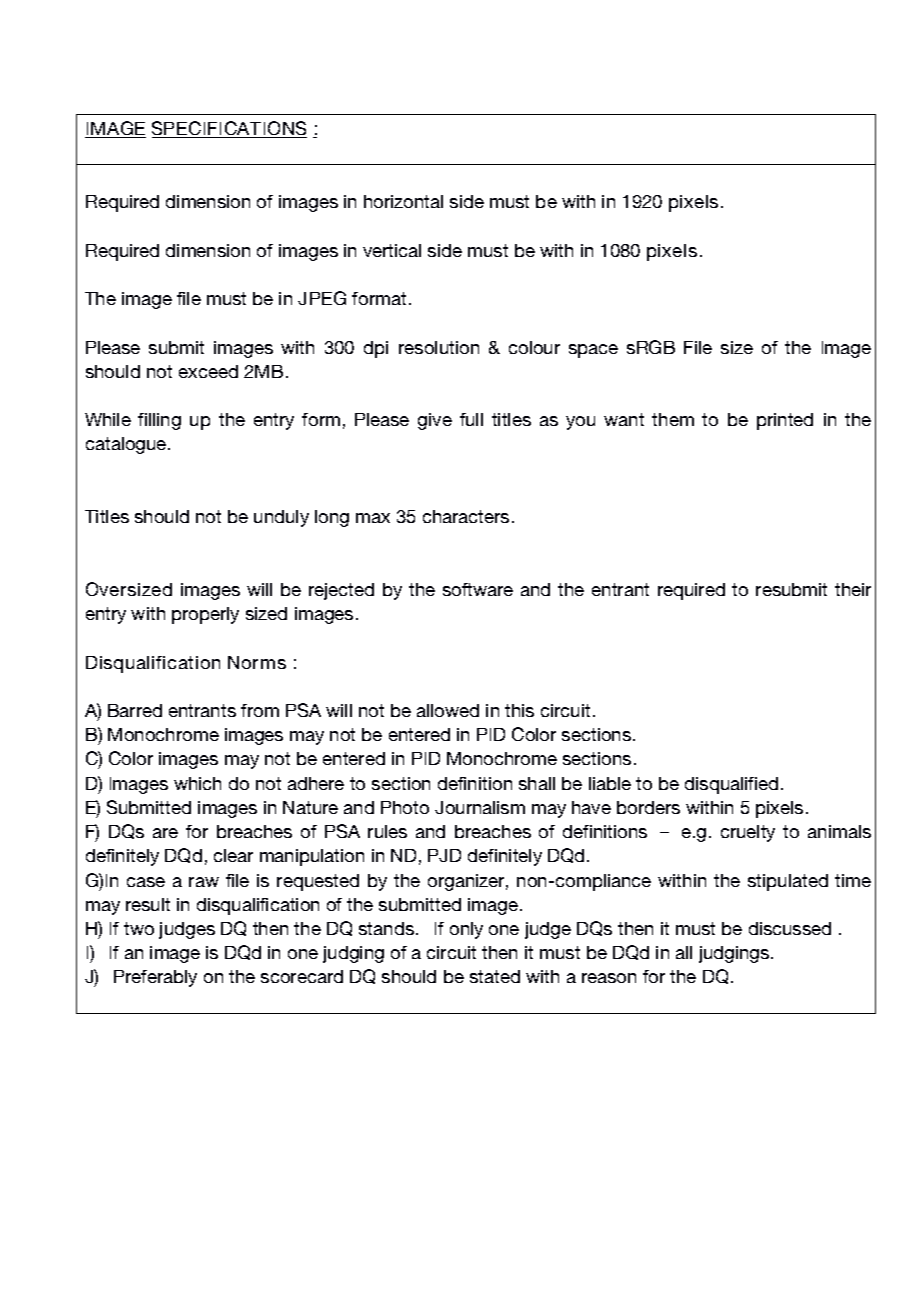 The width and height of the document is (924, 1308). Describe the element at coordinates (593, 351) in the document. I see `space` at that location.
